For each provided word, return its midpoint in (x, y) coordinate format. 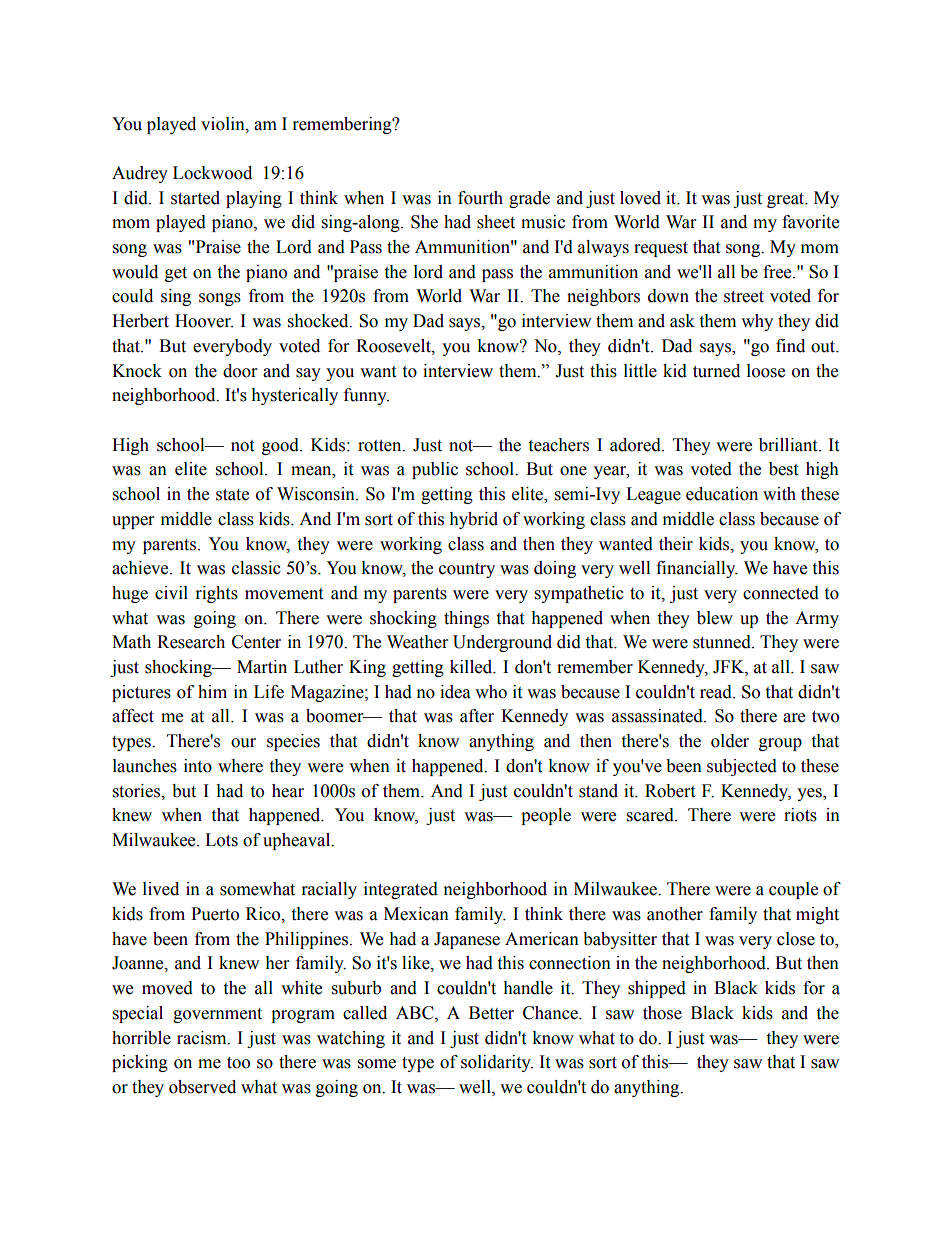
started (195, 198)
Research (191, 642)
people (546, 816)
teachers (558, 445)
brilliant (789, 445)
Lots (221, 840)
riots (800, 815)
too (238, 1063)
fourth (480, 198)
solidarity (497, 1063)
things (466, 619)
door (240, 371)
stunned (723, 642)
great (787, 200)
